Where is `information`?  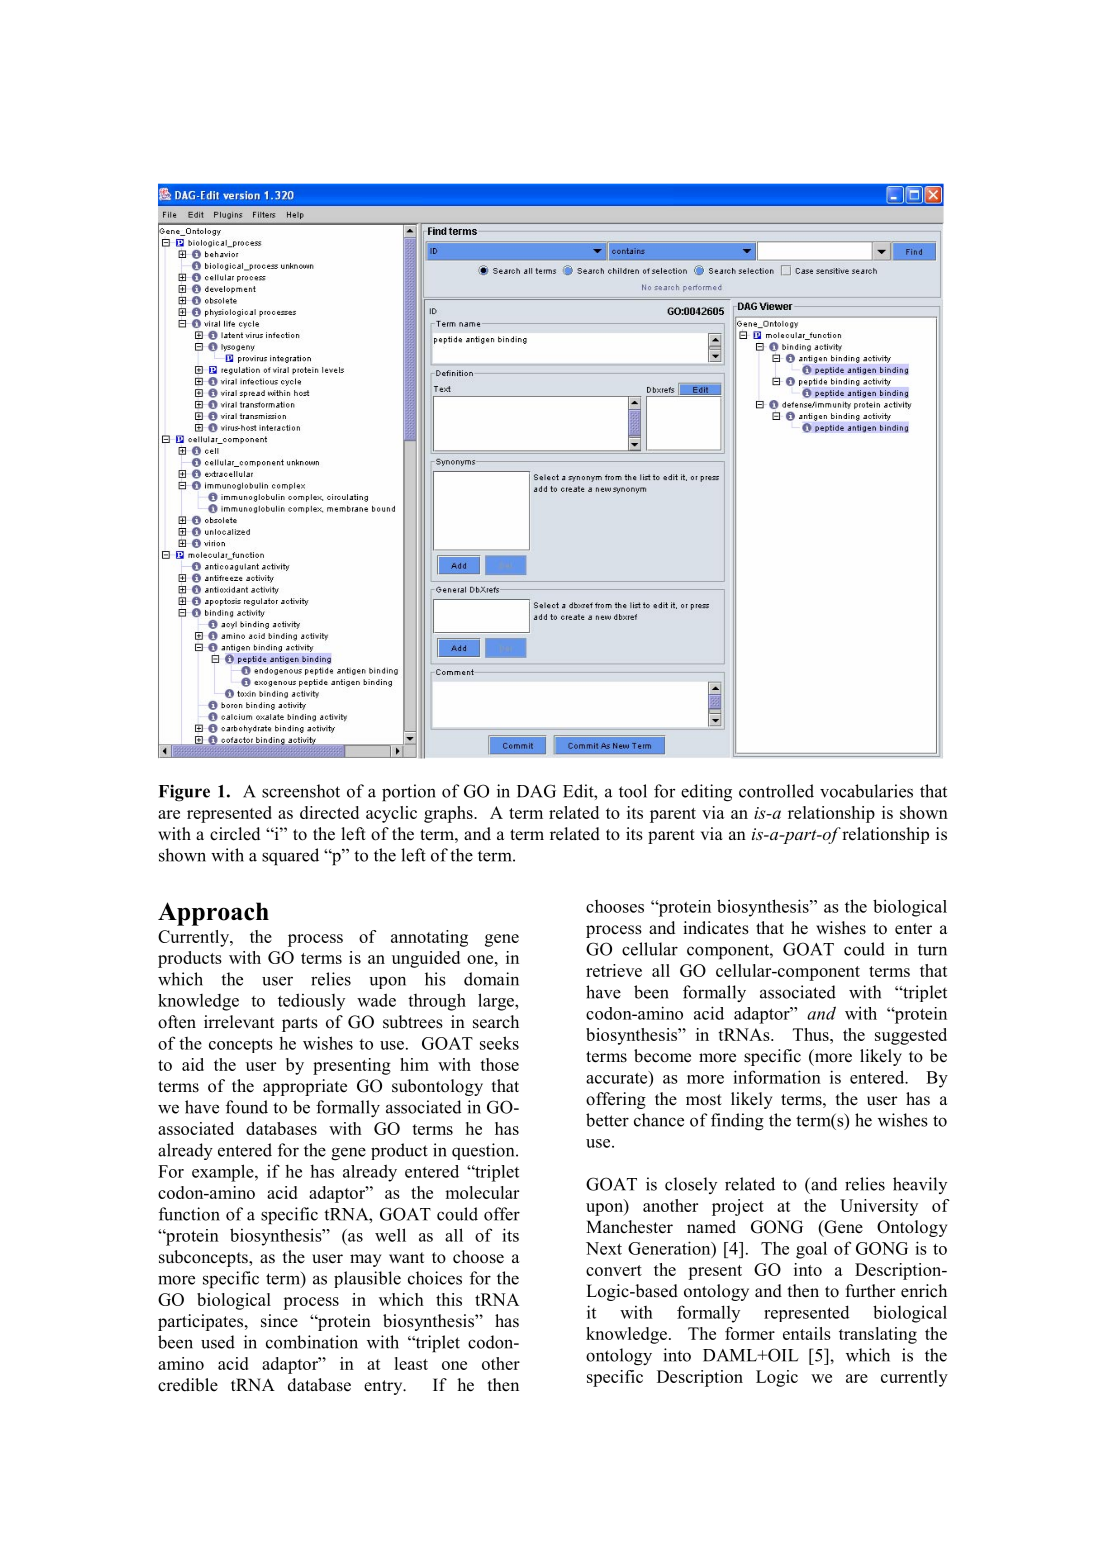 information is located at coordinates (777, 1077).
